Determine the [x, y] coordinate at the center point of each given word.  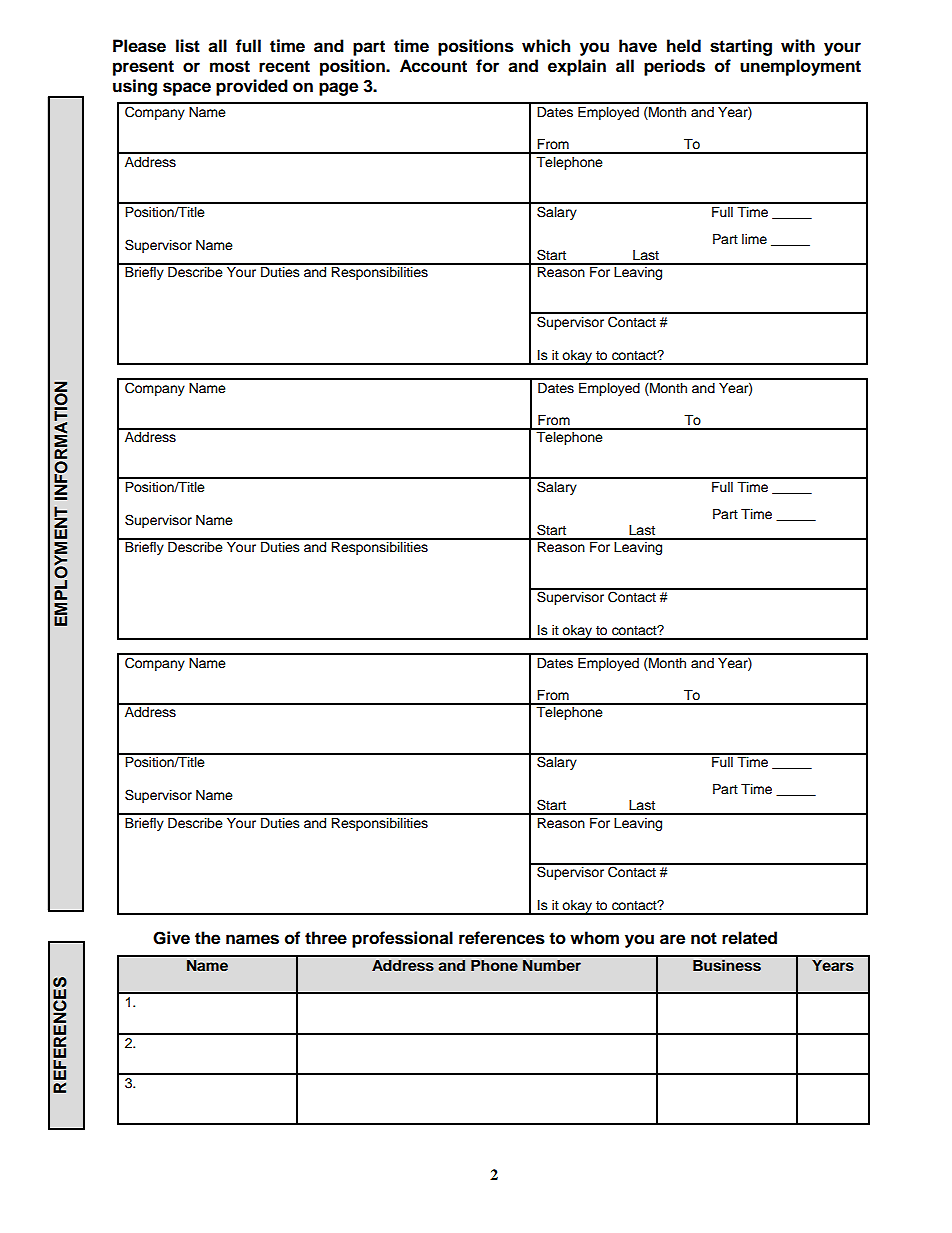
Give [171, 938]
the [207, 938]
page [338, 89]
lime [754, 239]
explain [577, 67]
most [230, 66]
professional [402, 939]
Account [433, 66]
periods [674, 67]
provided [252, 87]
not [704, 938]
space [187, 89]
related [749, 938]
